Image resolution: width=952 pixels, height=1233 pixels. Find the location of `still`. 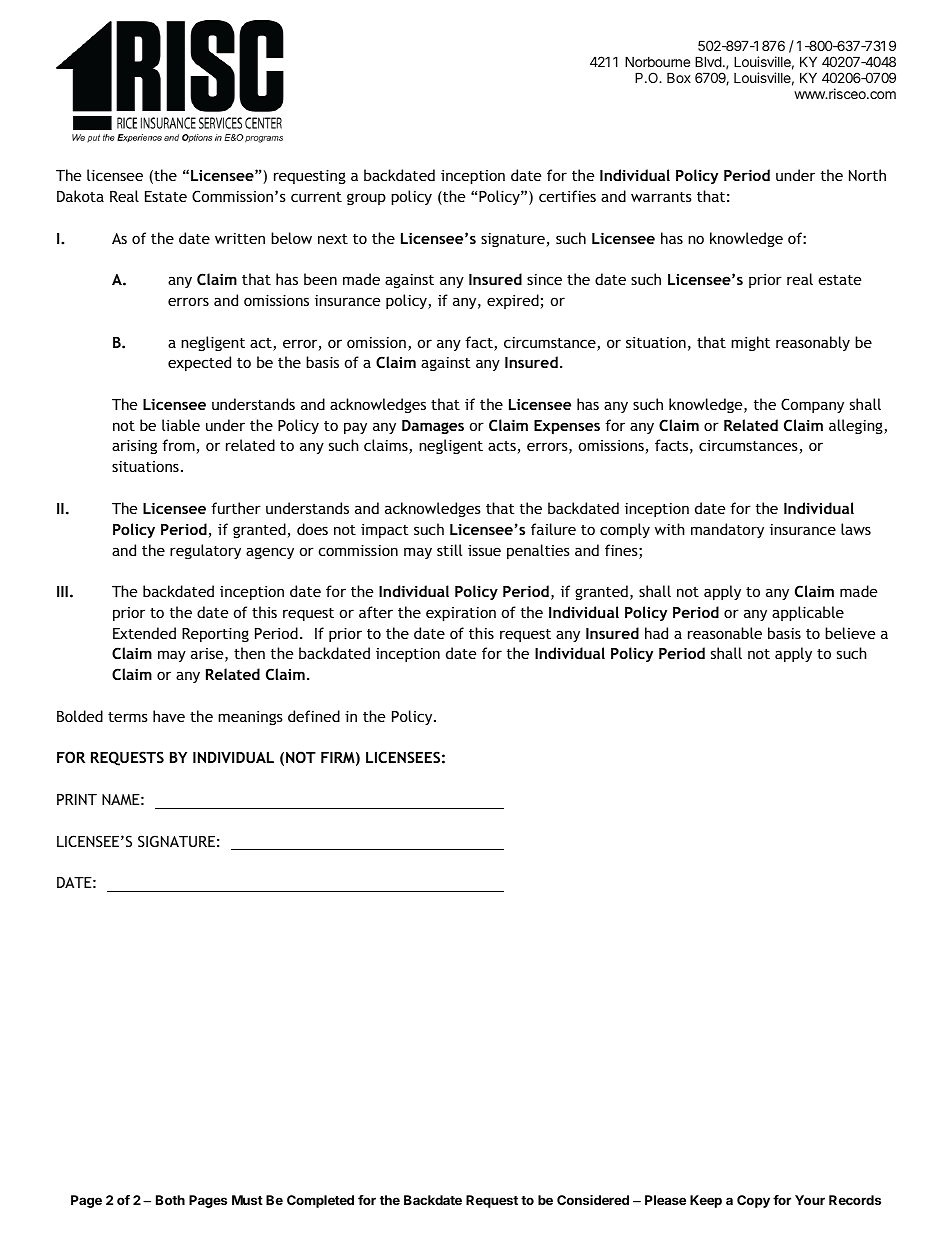

still is located at coordinates (449, 550).
